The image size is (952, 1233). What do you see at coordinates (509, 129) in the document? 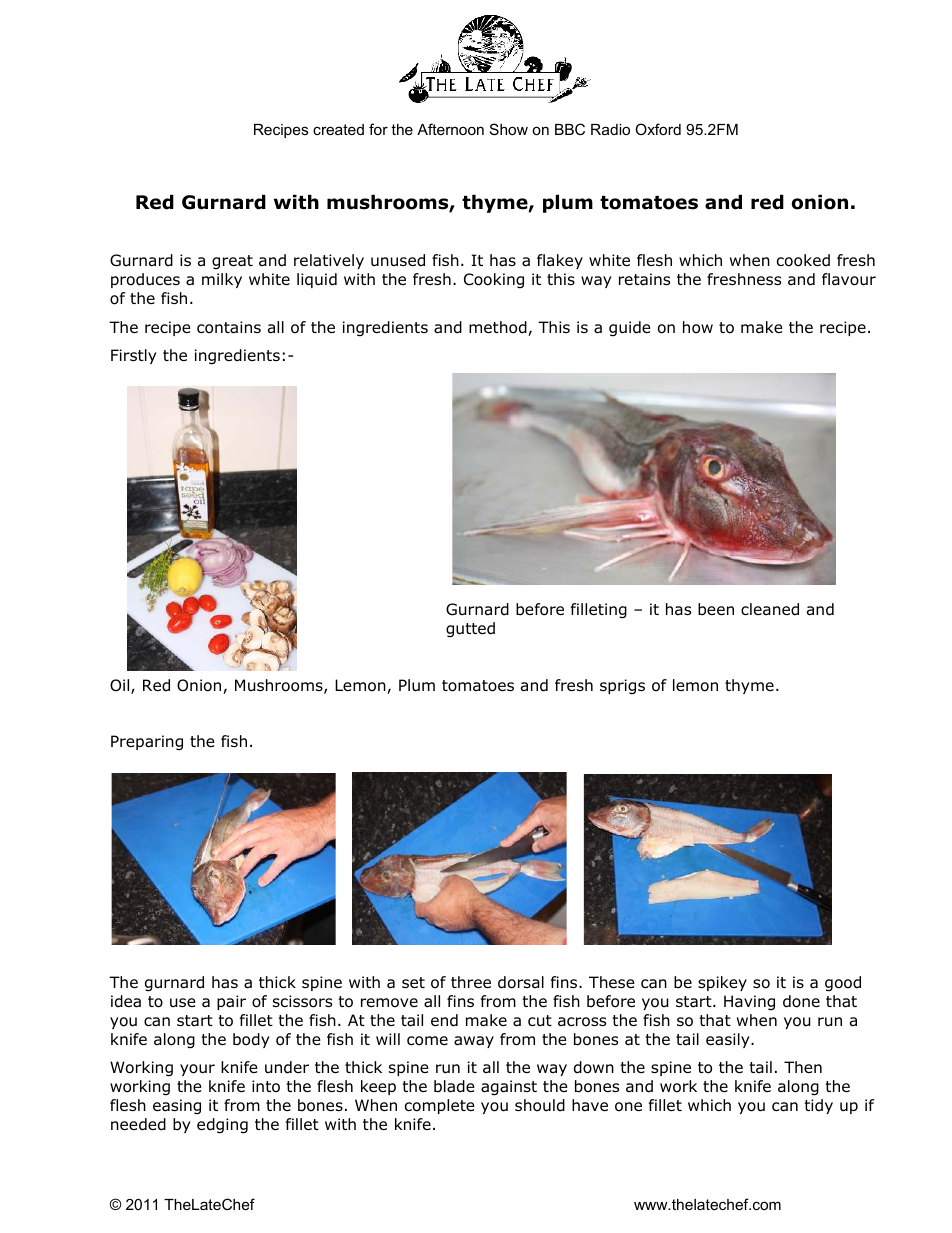
I see `Show` at bounding box center [509, 129].
